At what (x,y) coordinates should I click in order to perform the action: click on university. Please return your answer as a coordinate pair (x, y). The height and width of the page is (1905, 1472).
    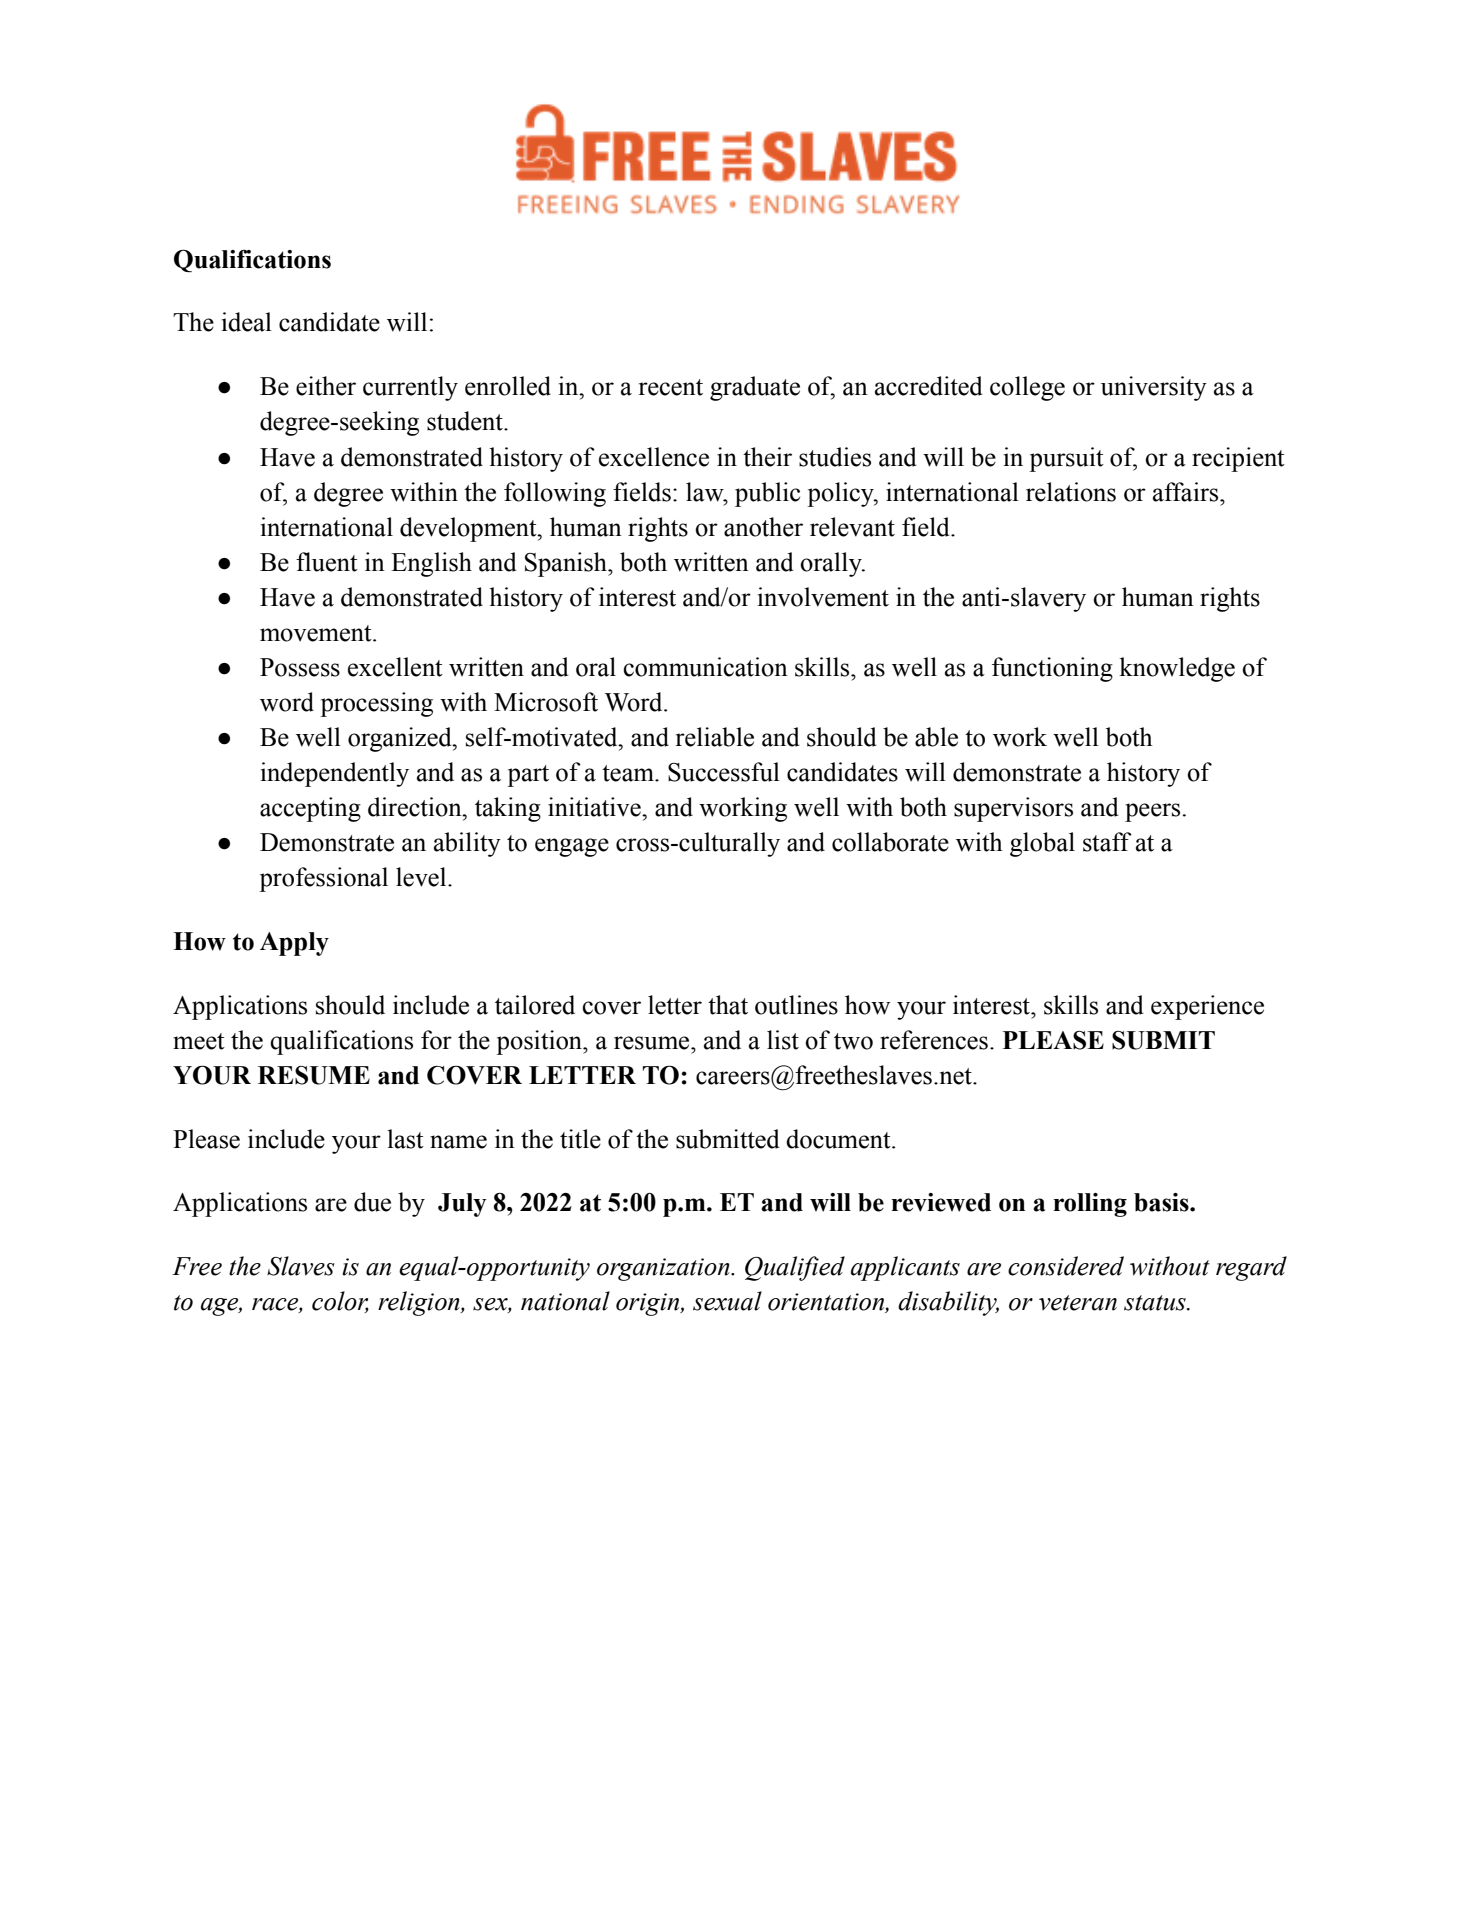
    Looking at the image, I should click on (1154, 388).
